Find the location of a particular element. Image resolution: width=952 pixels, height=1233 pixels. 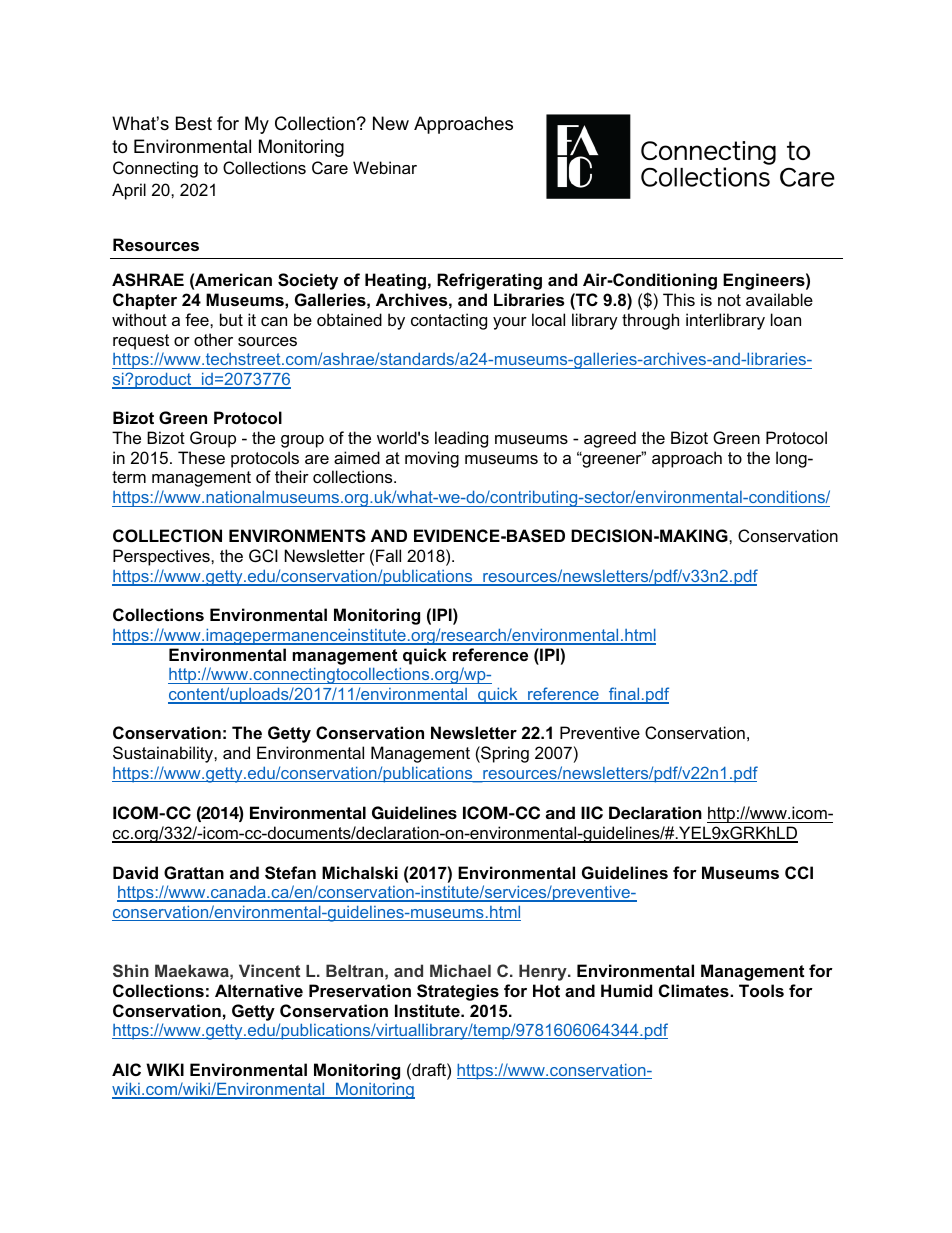

Webinar is located at coordinates (385, 167).
